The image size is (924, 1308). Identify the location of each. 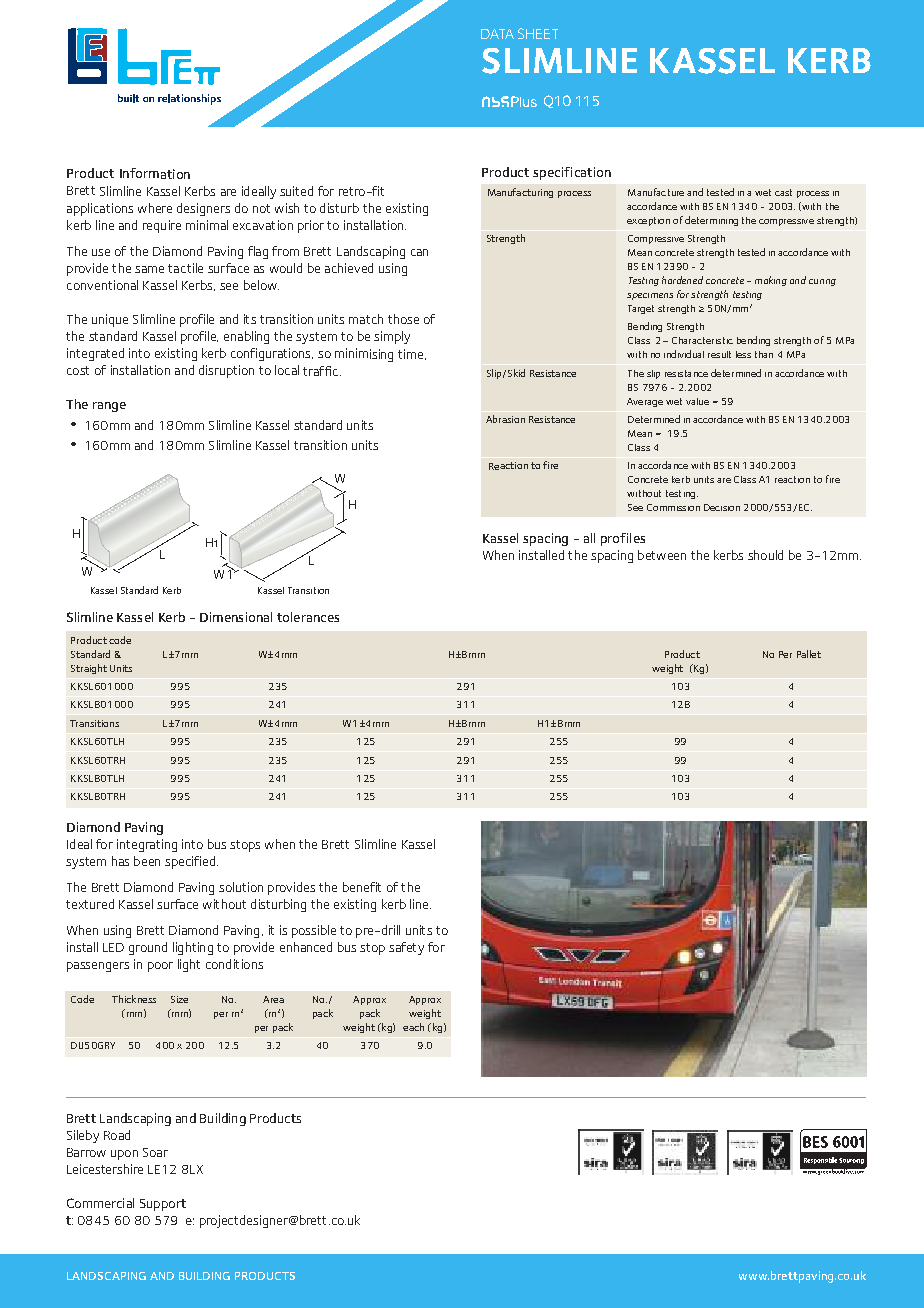
(413, 1027).
